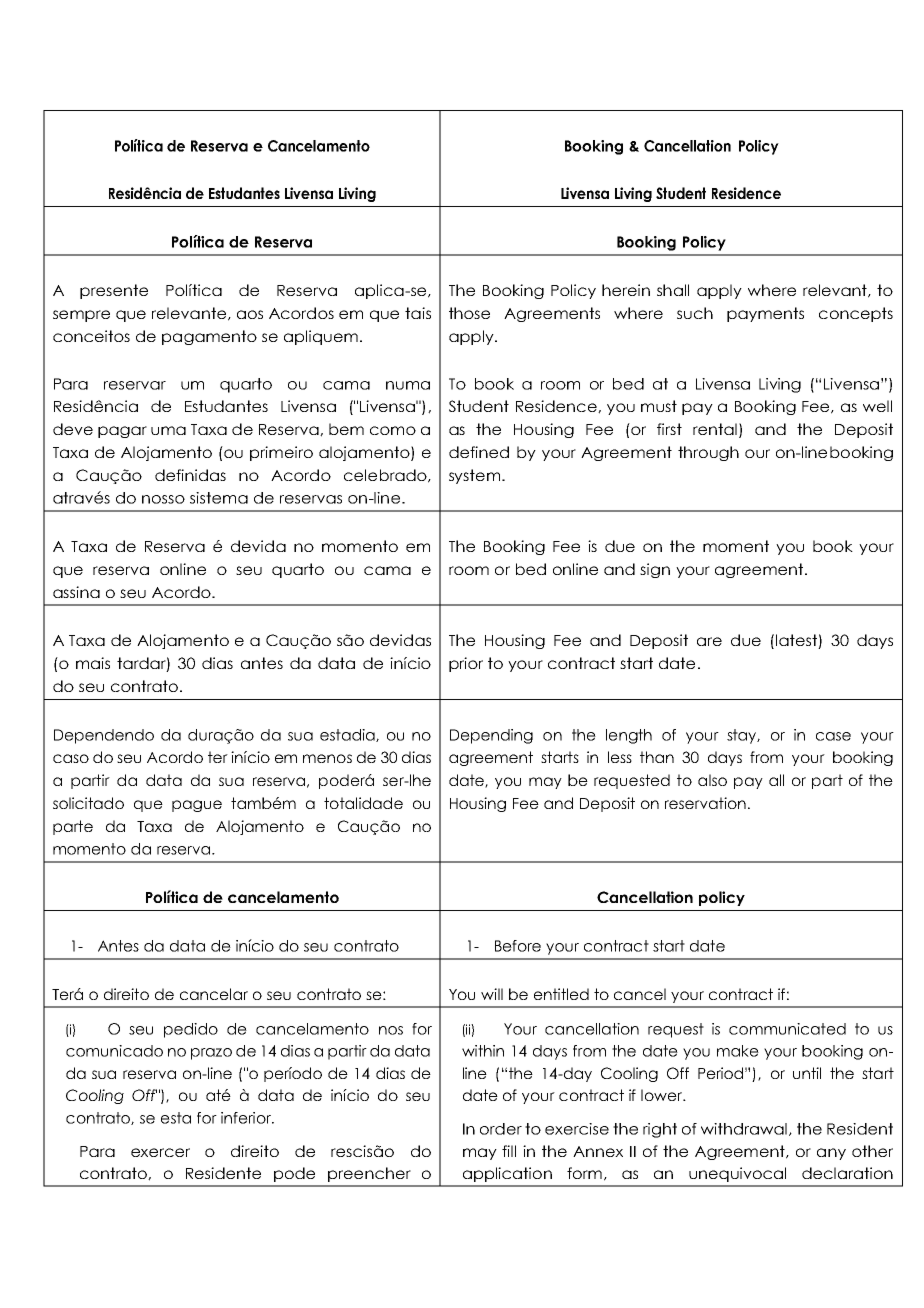 This page has width=924, height=1308. What do you see at coordinates (712, 780) in the page?
I see `also` at bounding box center [712, 780].
